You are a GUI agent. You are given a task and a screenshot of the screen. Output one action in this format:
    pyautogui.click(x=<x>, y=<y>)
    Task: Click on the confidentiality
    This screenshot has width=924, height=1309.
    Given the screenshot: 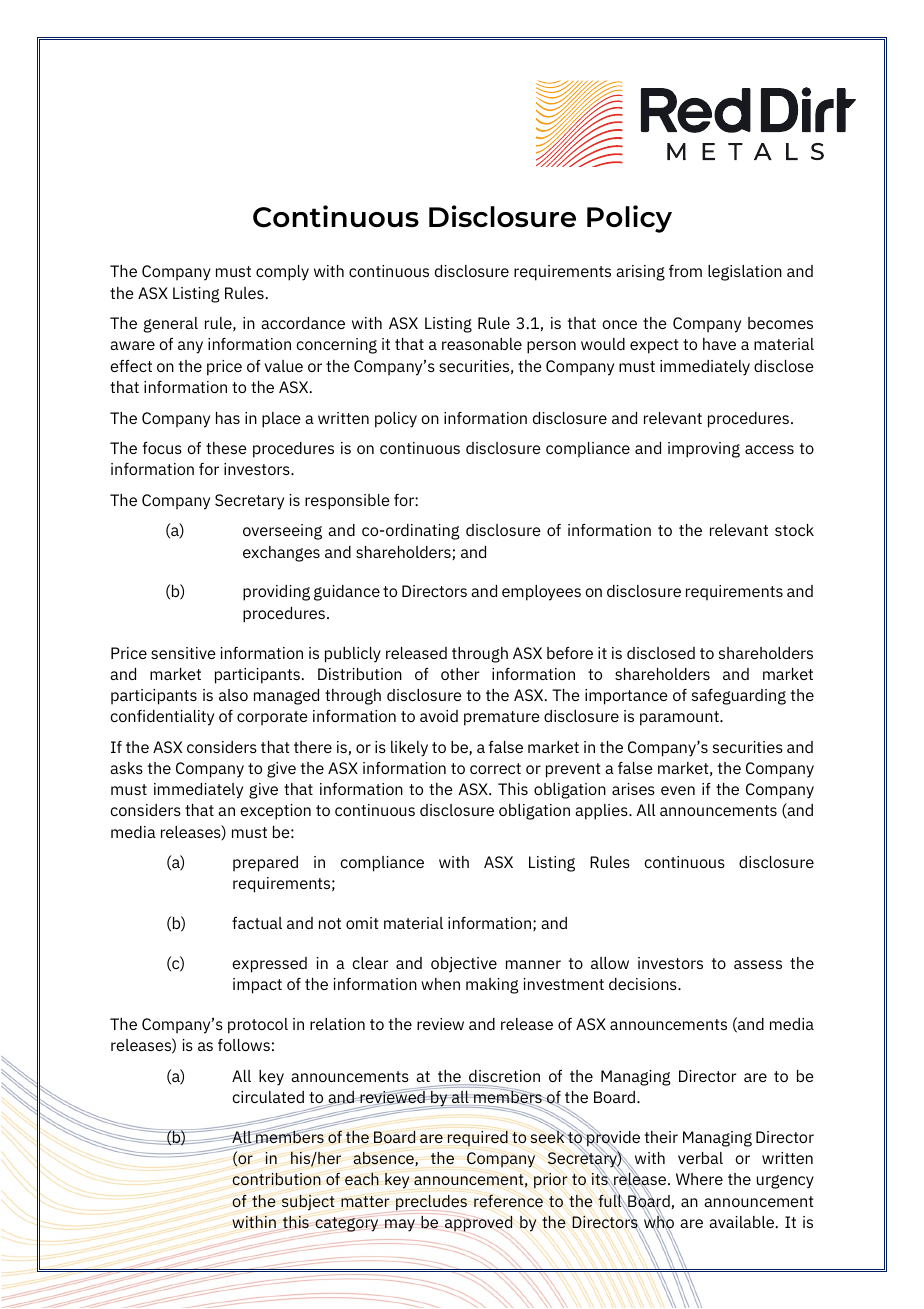 What is the action you would take?
    pyautogui.click(x=162, y=718)
